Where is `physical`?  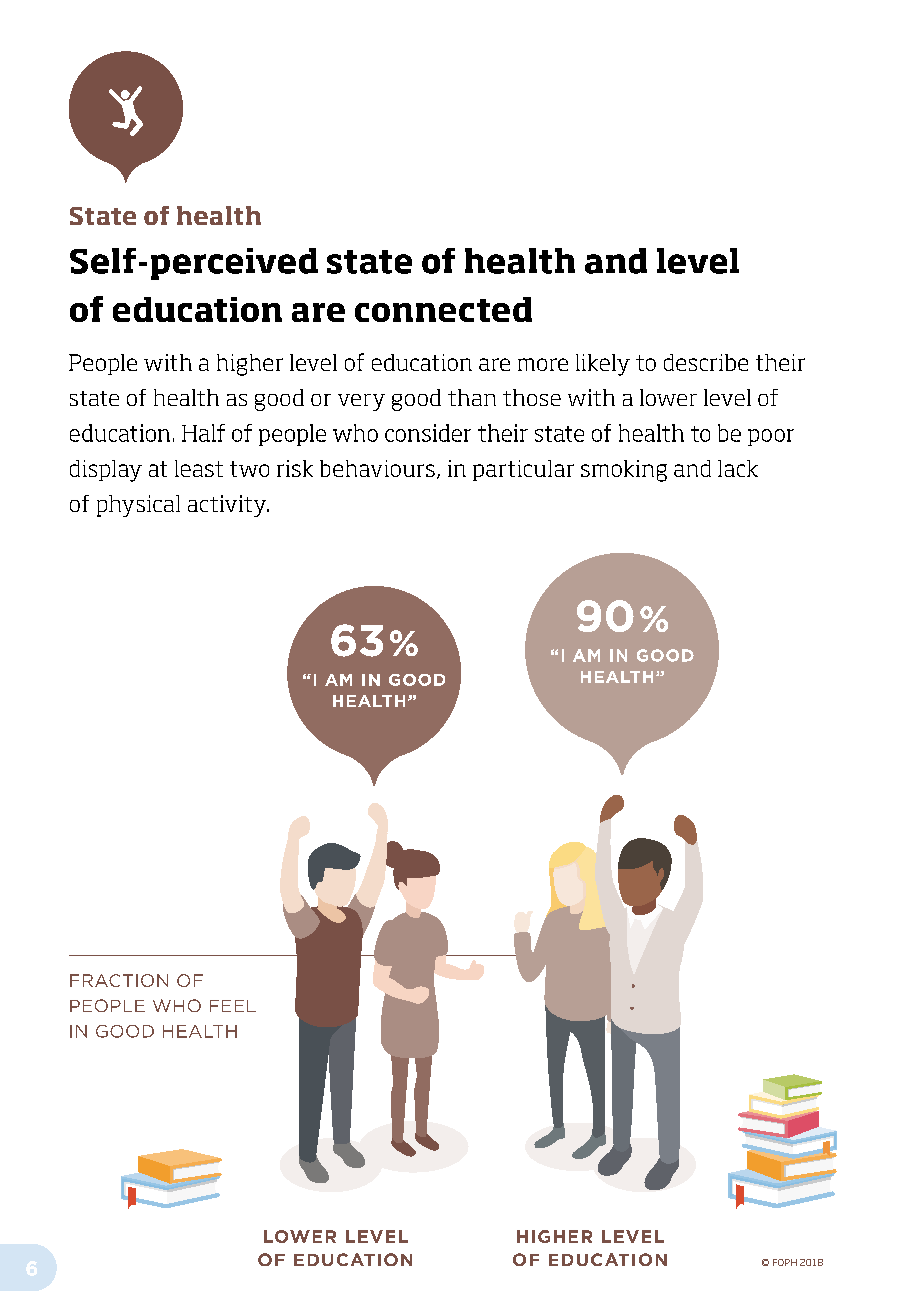
physical is located at coordinates (138, 506).
